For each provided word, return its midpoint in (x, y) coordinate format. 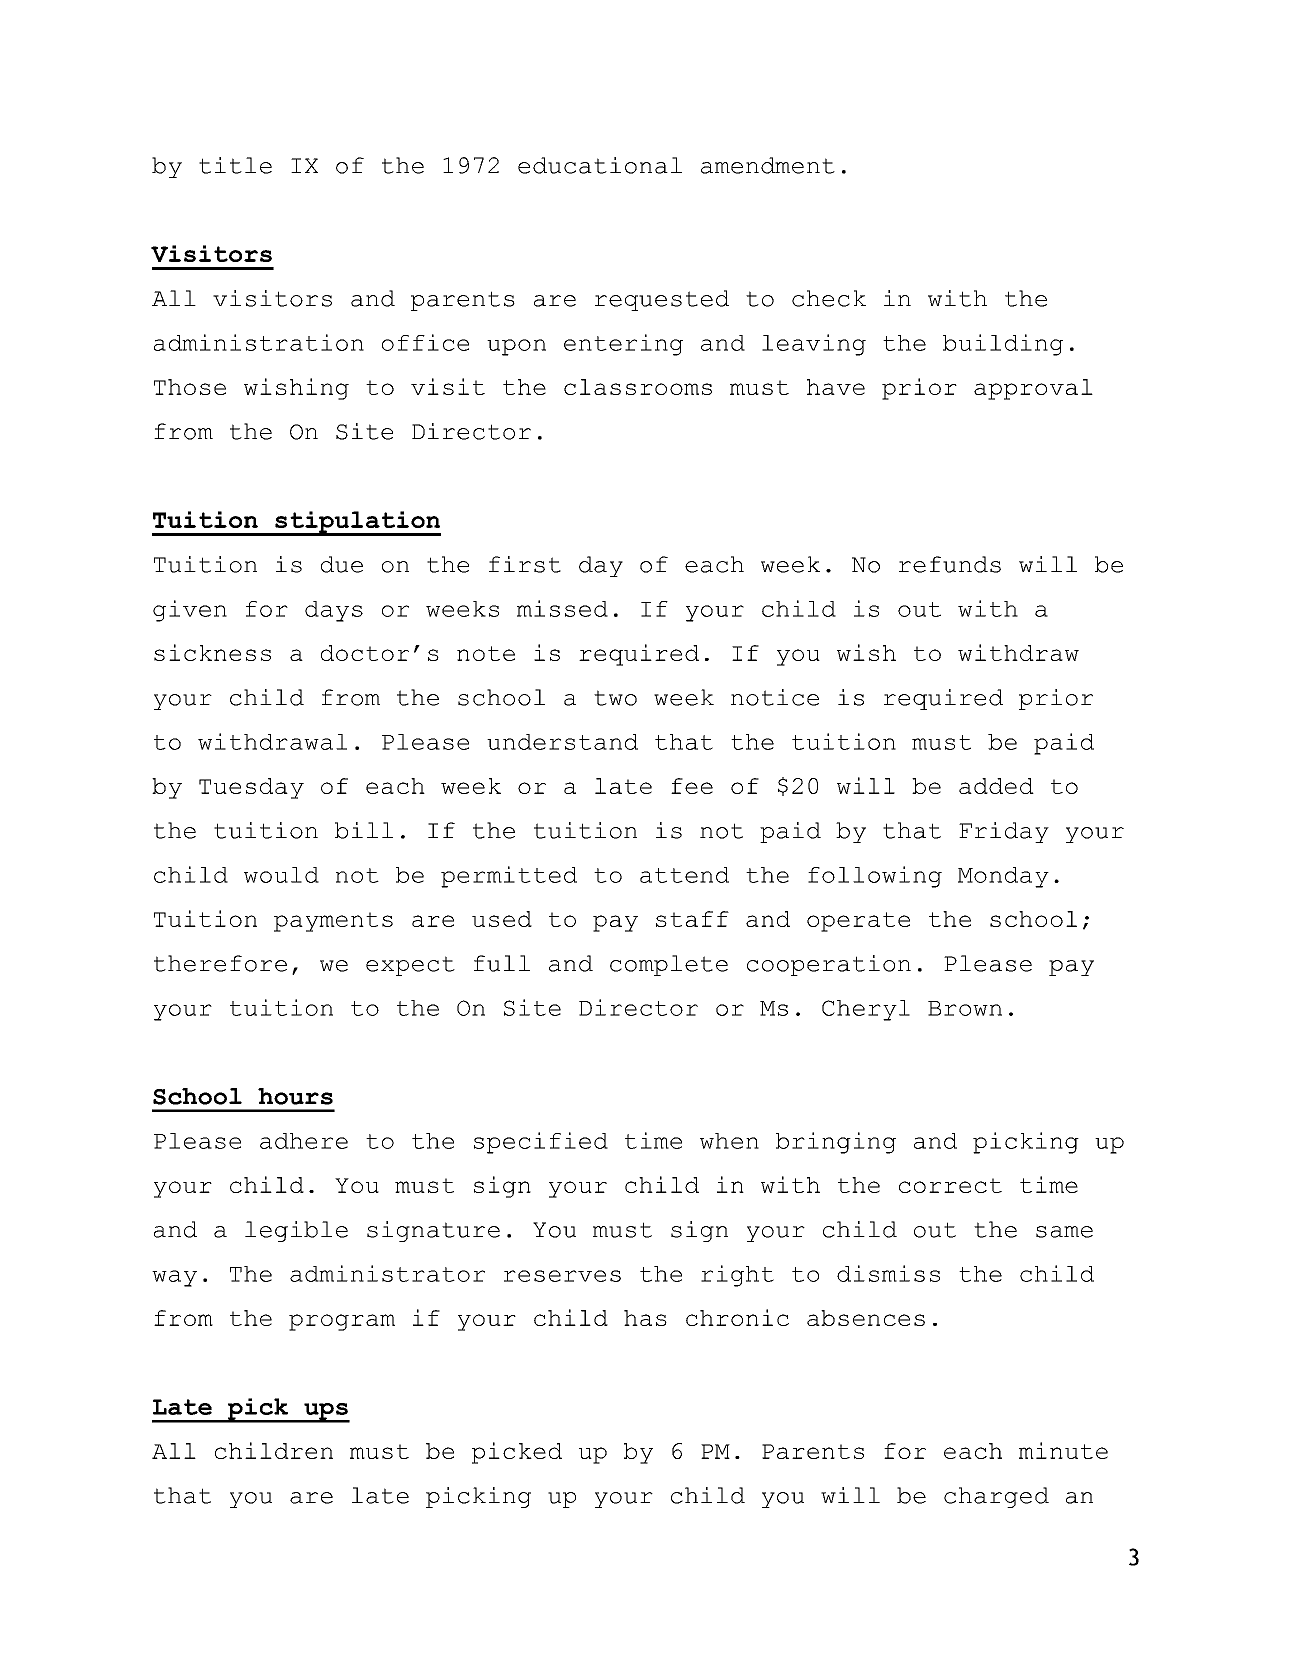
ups (326, 1412)
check (829, 298)
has (645, 1318)
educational (600, 165)
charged (996, 1497)
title (235, 165)
